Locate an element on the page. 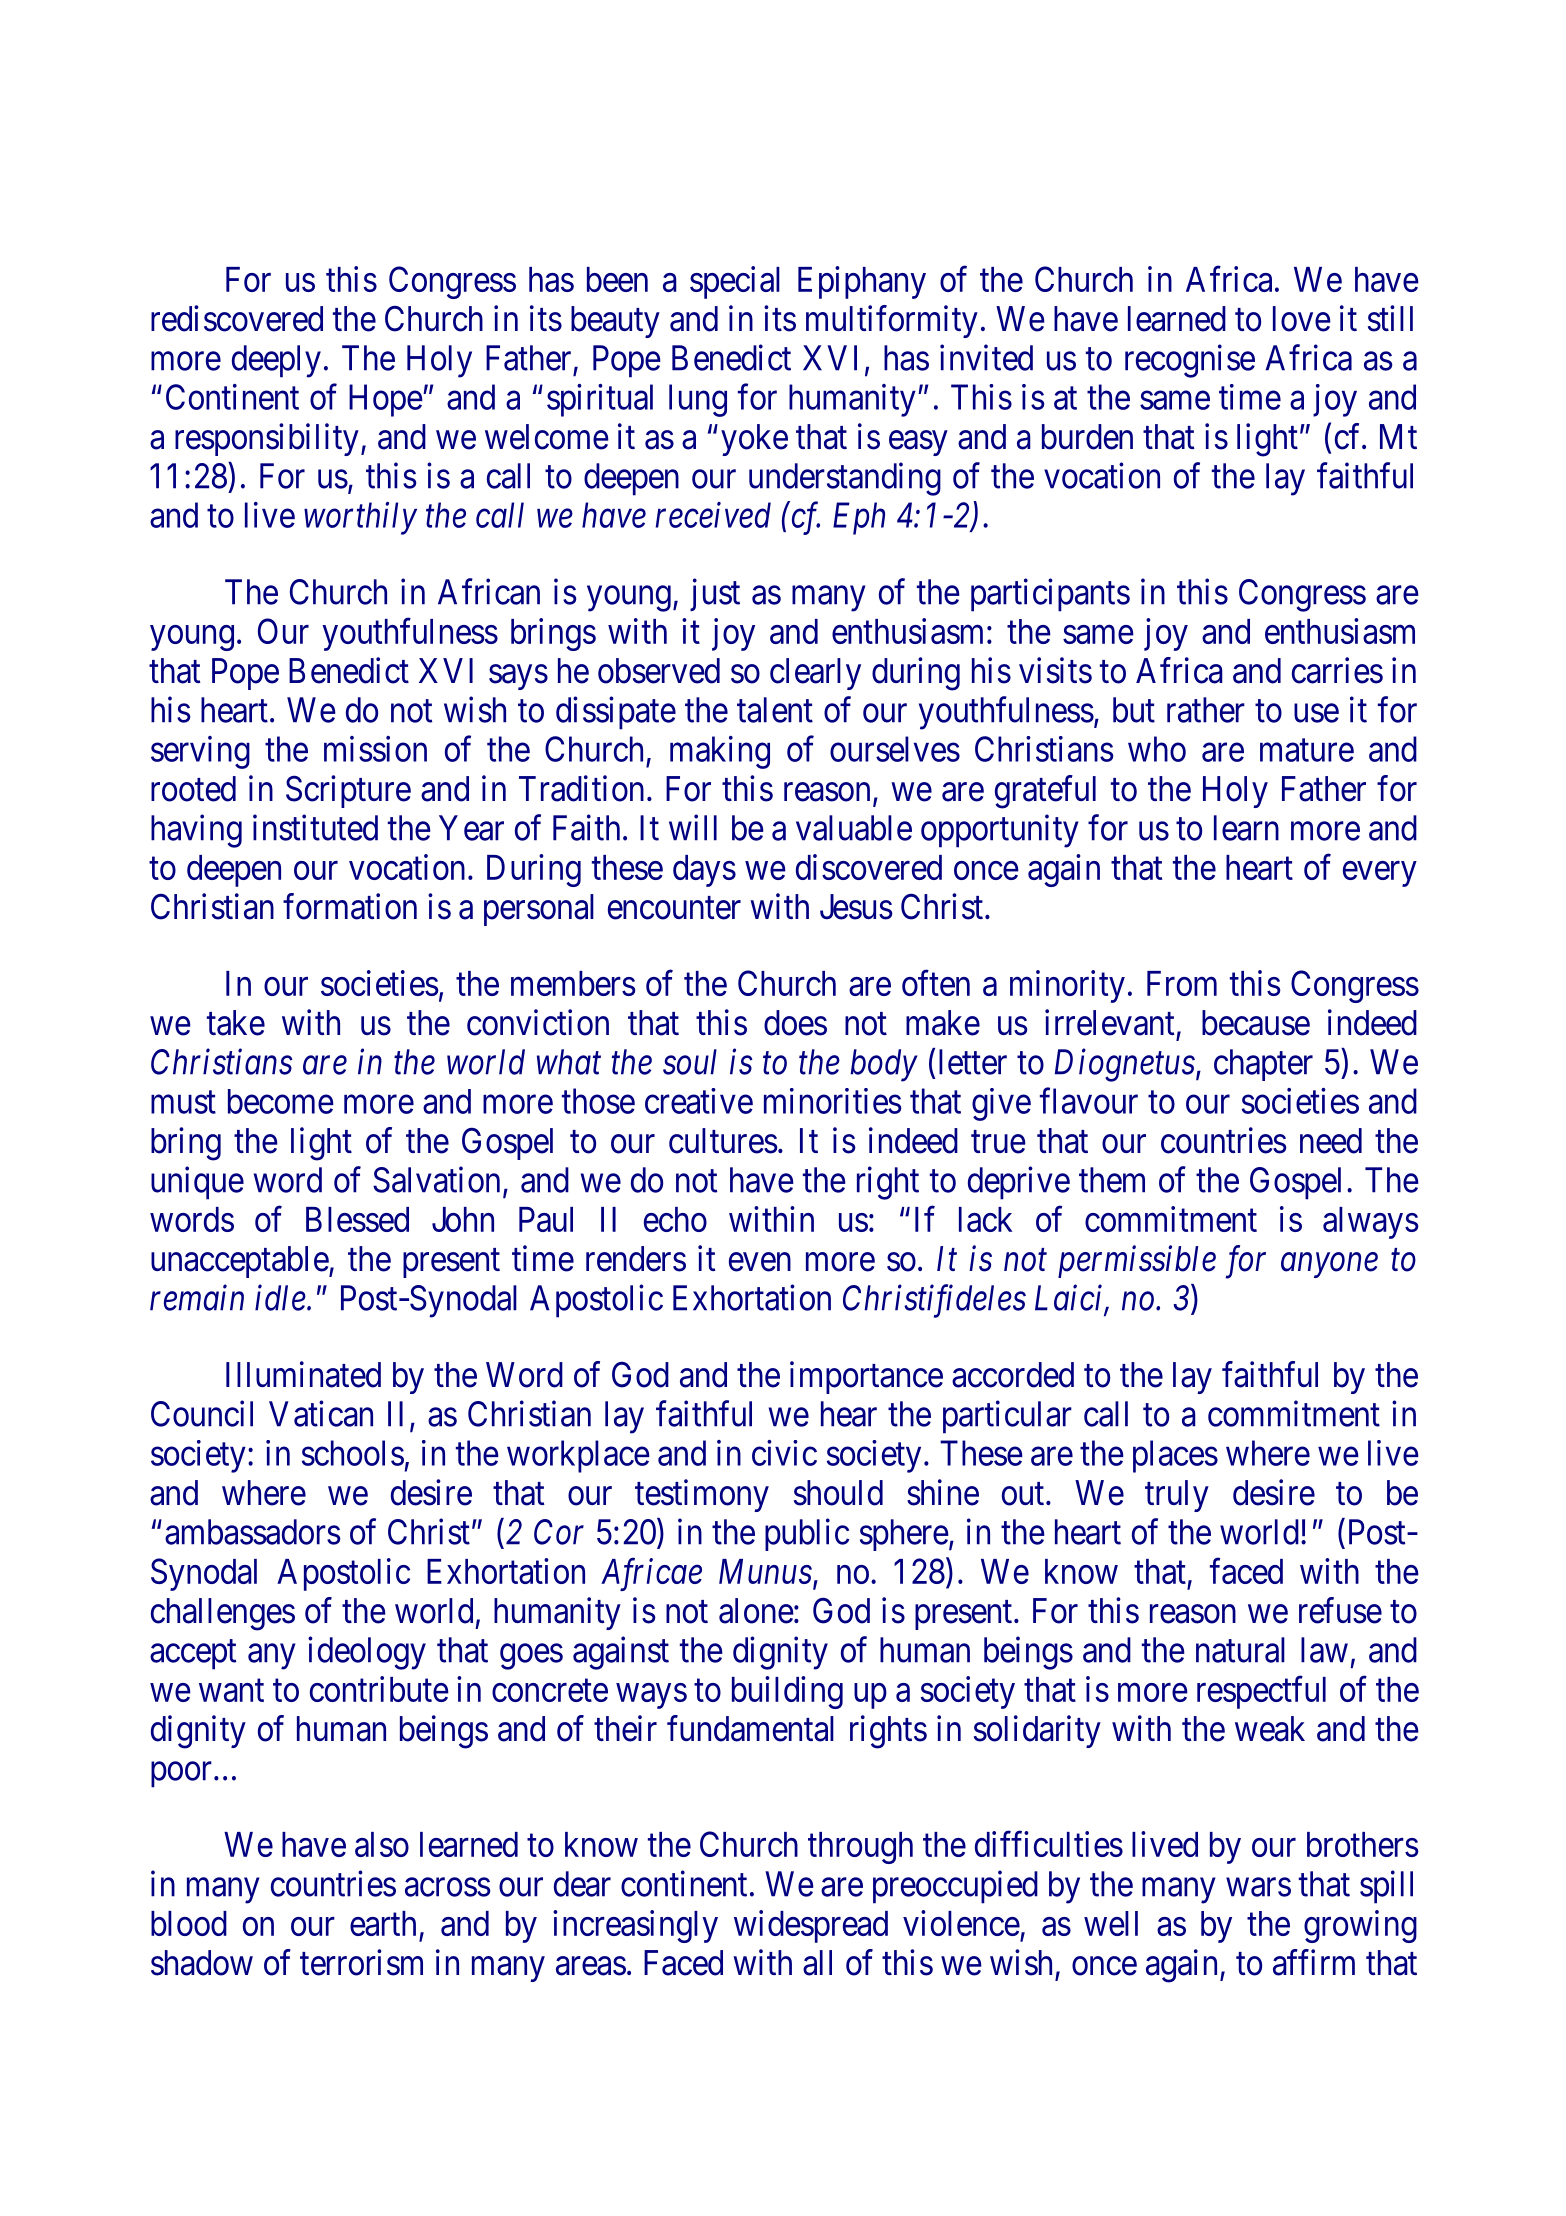  truly is located at coordinates (1177, 1496).
